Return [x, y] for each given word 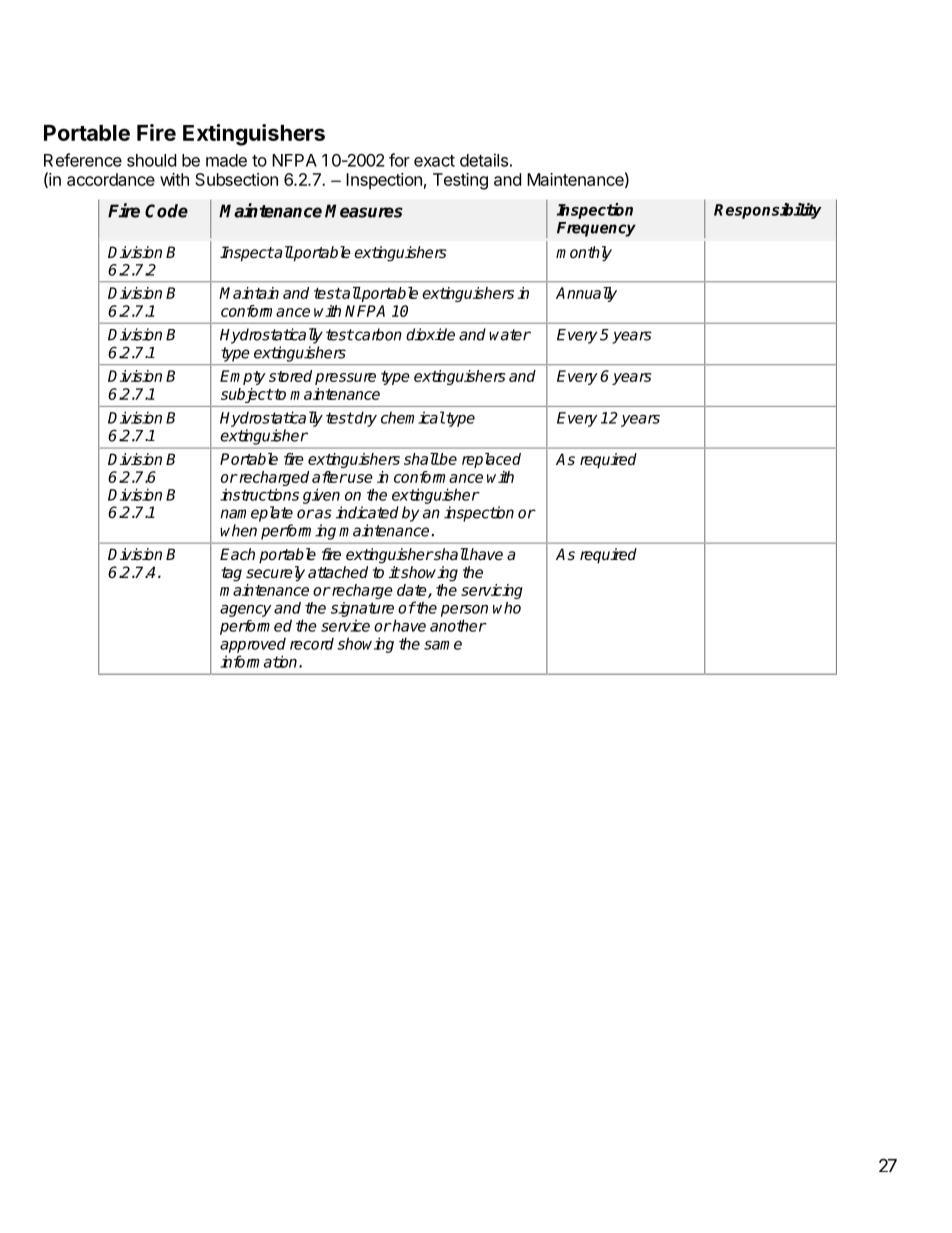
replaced [491, 460]
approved [253, 645]
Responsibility [768, 211]
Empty [243, 377]
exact [434, 161]
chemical [413, 417]
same [443, 645]
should [151, 160]
